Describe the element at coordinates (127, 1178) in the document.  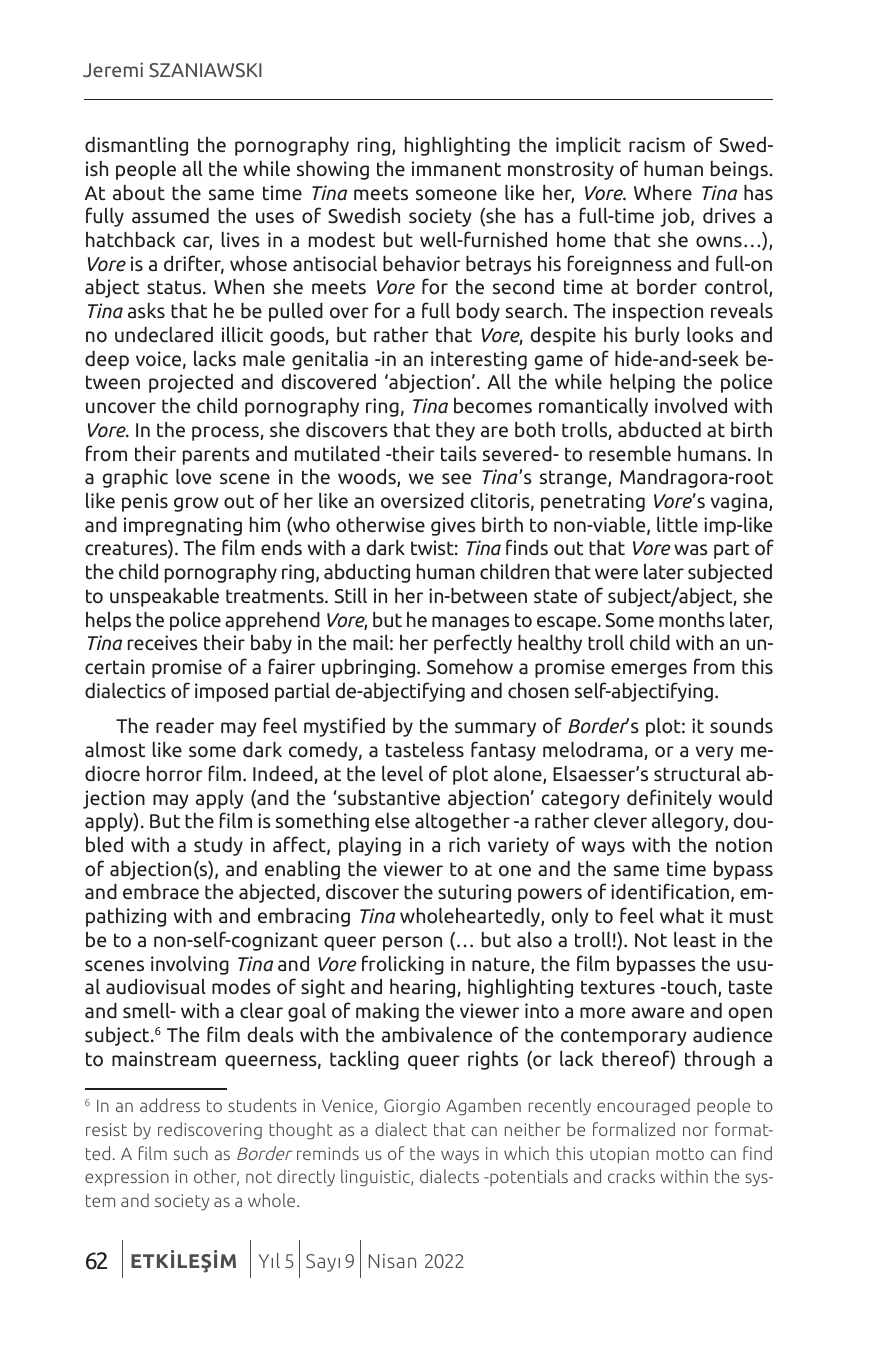
I see `expression` at that location.
